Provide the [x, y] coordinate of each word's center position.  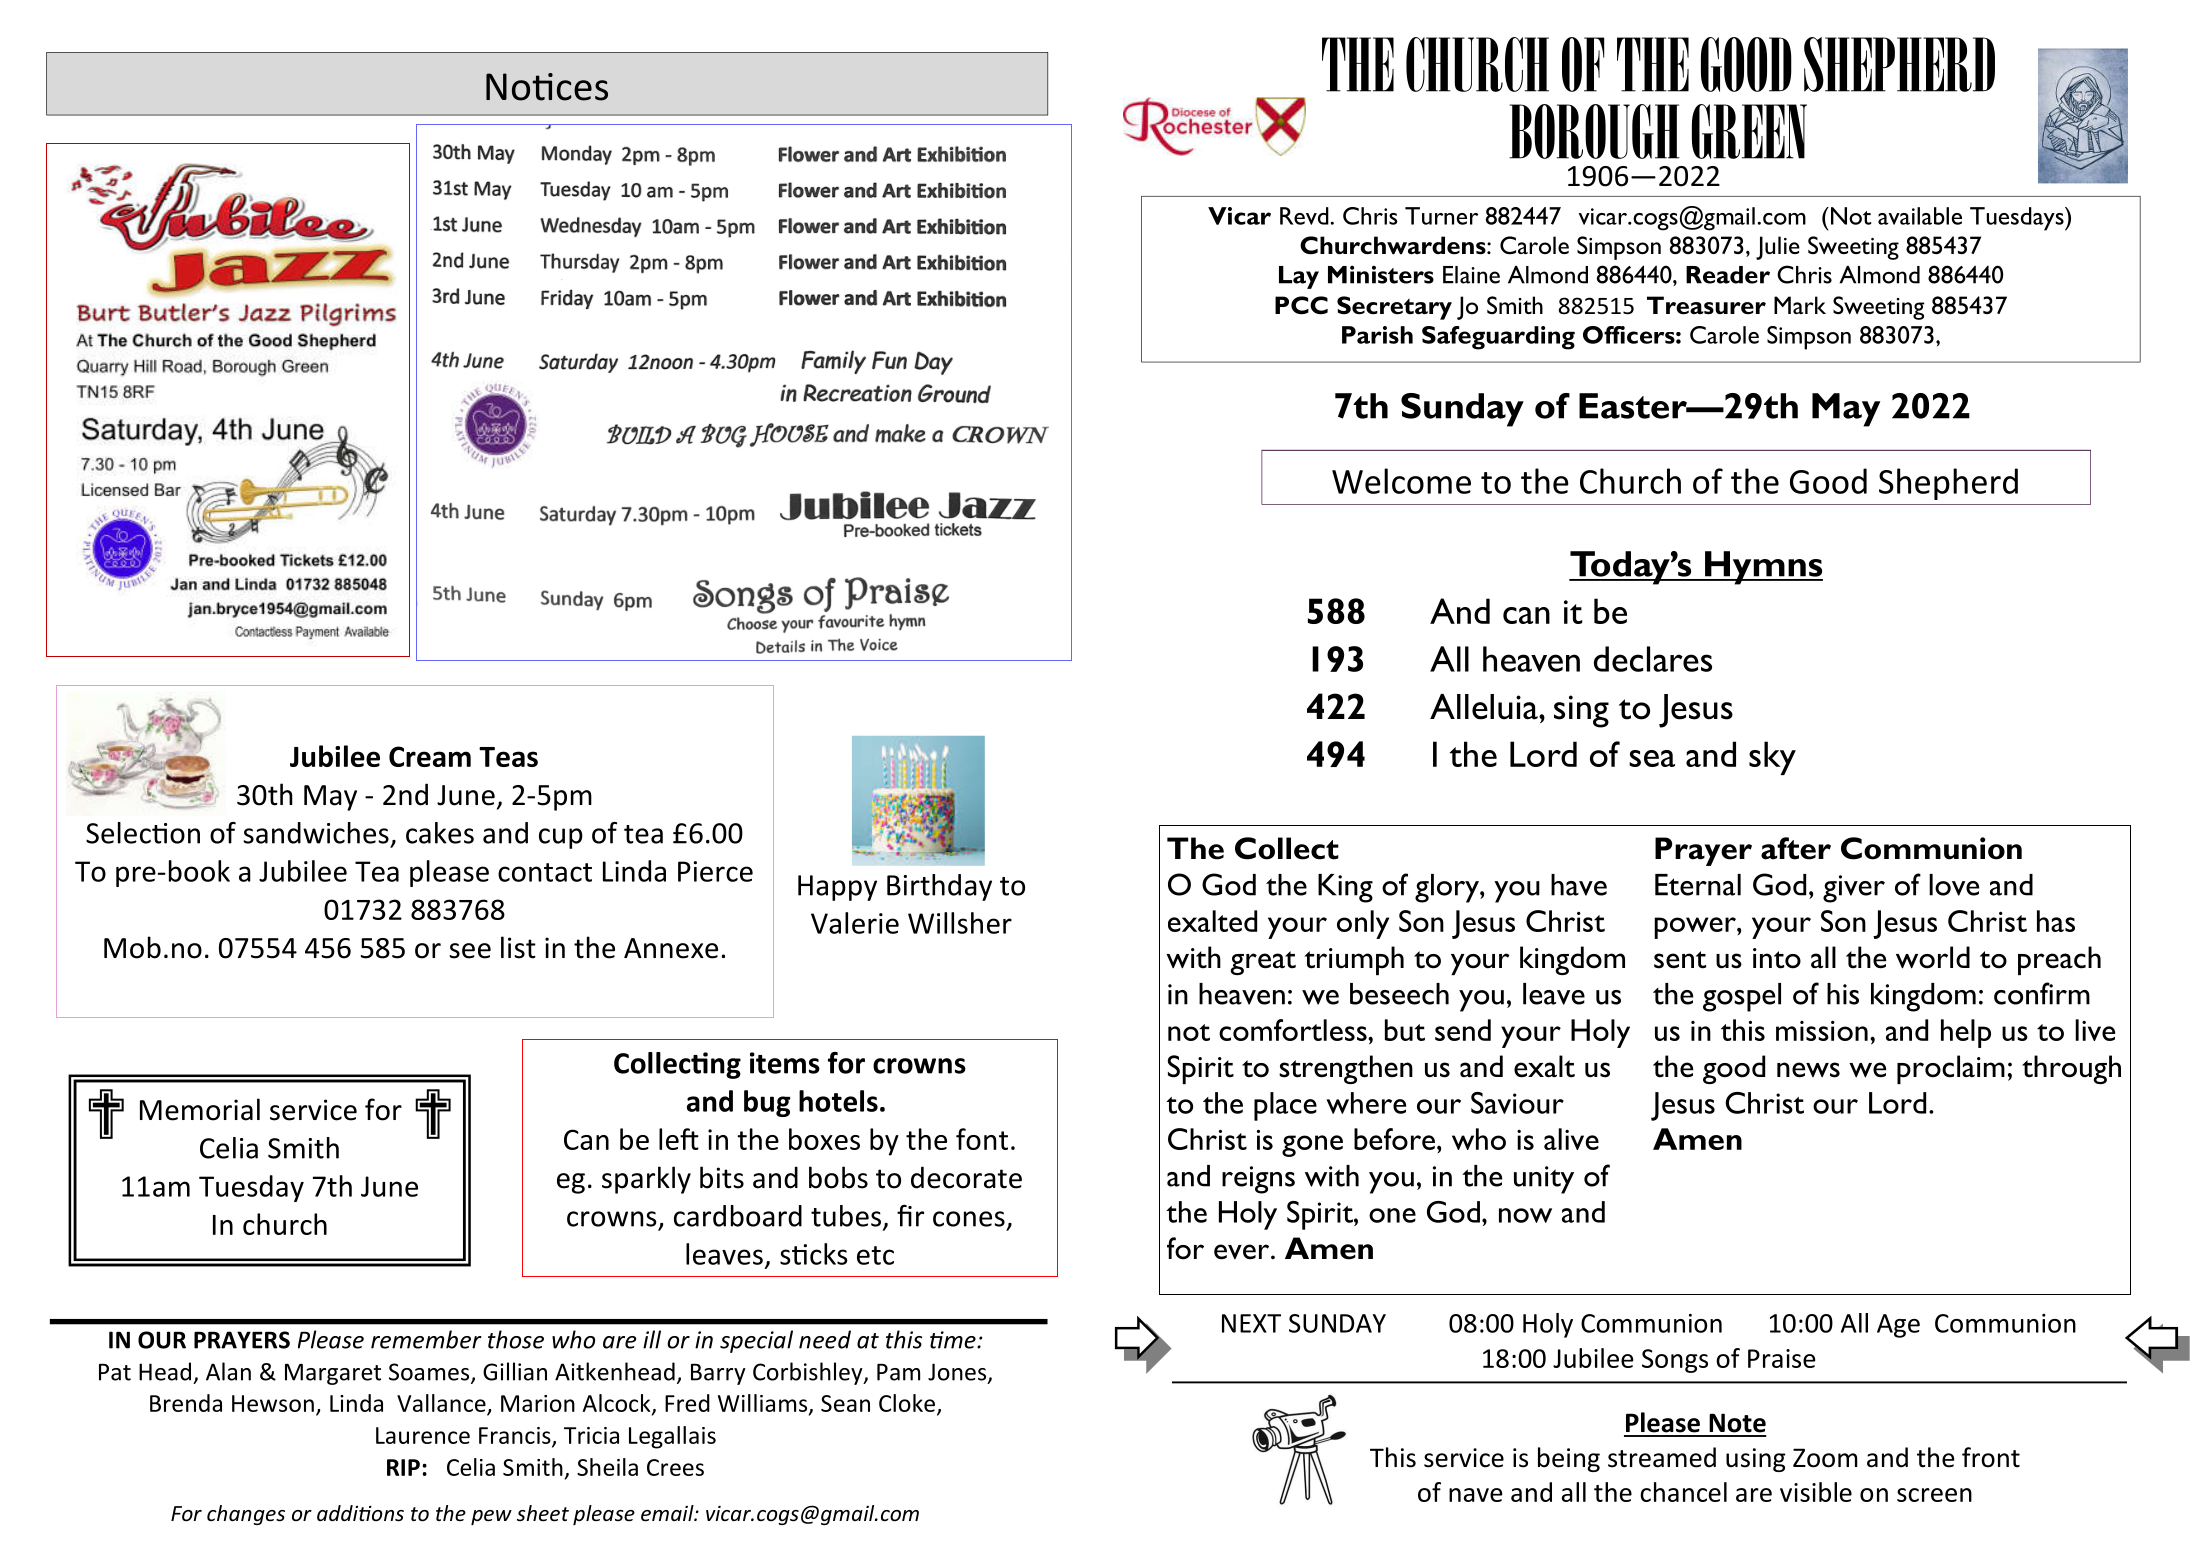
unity [1544, 1180]
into [1777, 958]
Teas [508, 757]
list [518, 947]
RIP [403, 1467]
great [1263, 963]
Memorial [200, 1109]
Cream [430, 756]
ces [582, 90]
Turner [1441, 216]
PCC [1301, 305]
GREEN [1749, 131]
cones [969, 1219]
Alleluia [1485, 707]
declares [1653, 659]
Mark [1800, 305]
